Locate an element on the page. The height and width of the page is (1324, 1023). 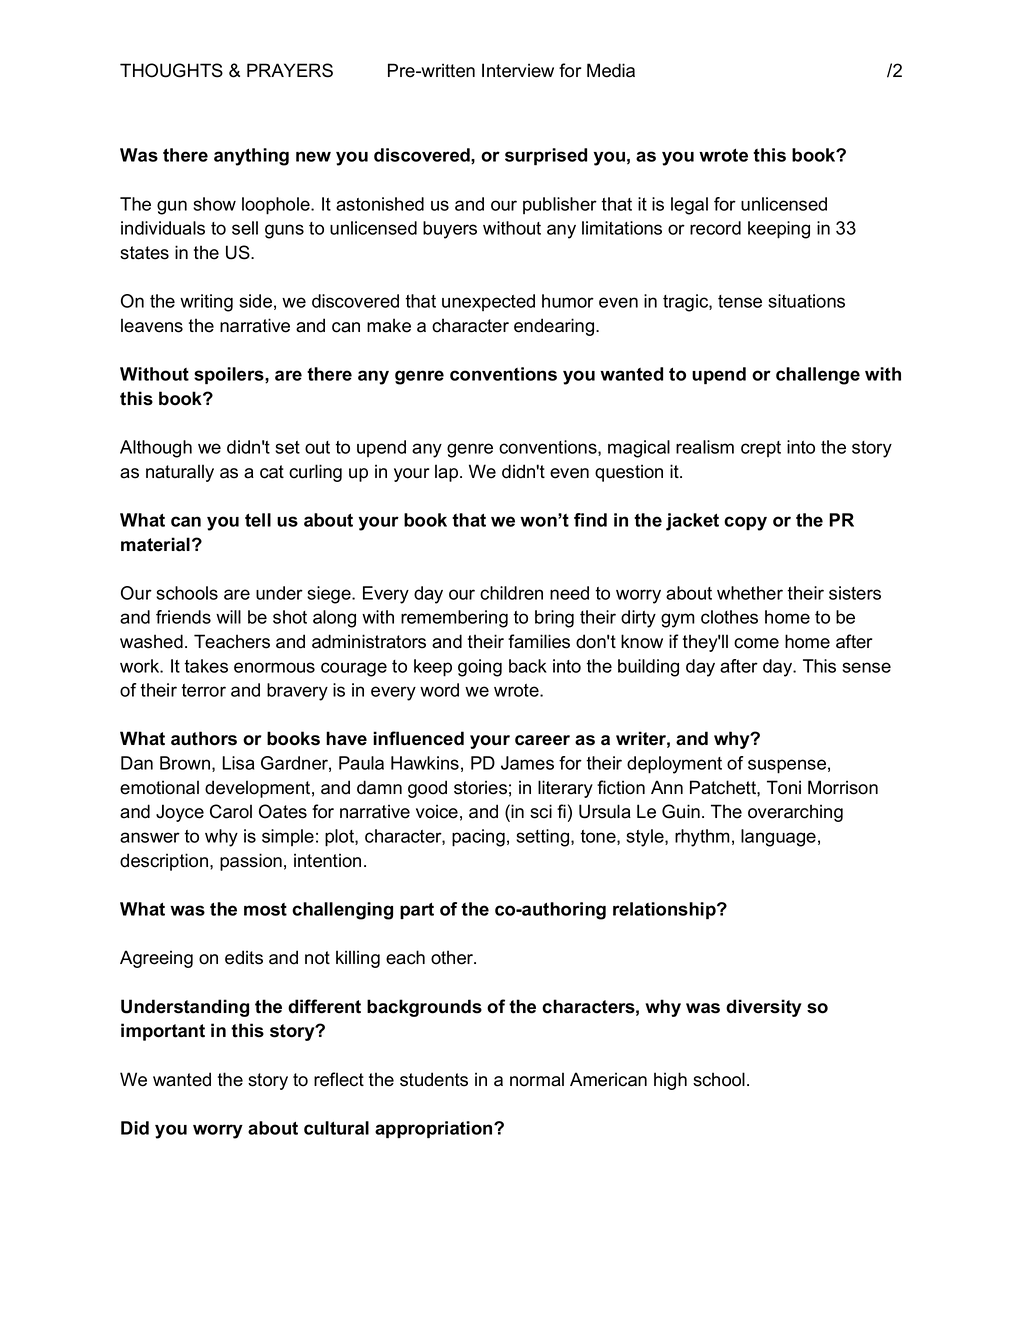
children is located at coordinates (511, 593).
